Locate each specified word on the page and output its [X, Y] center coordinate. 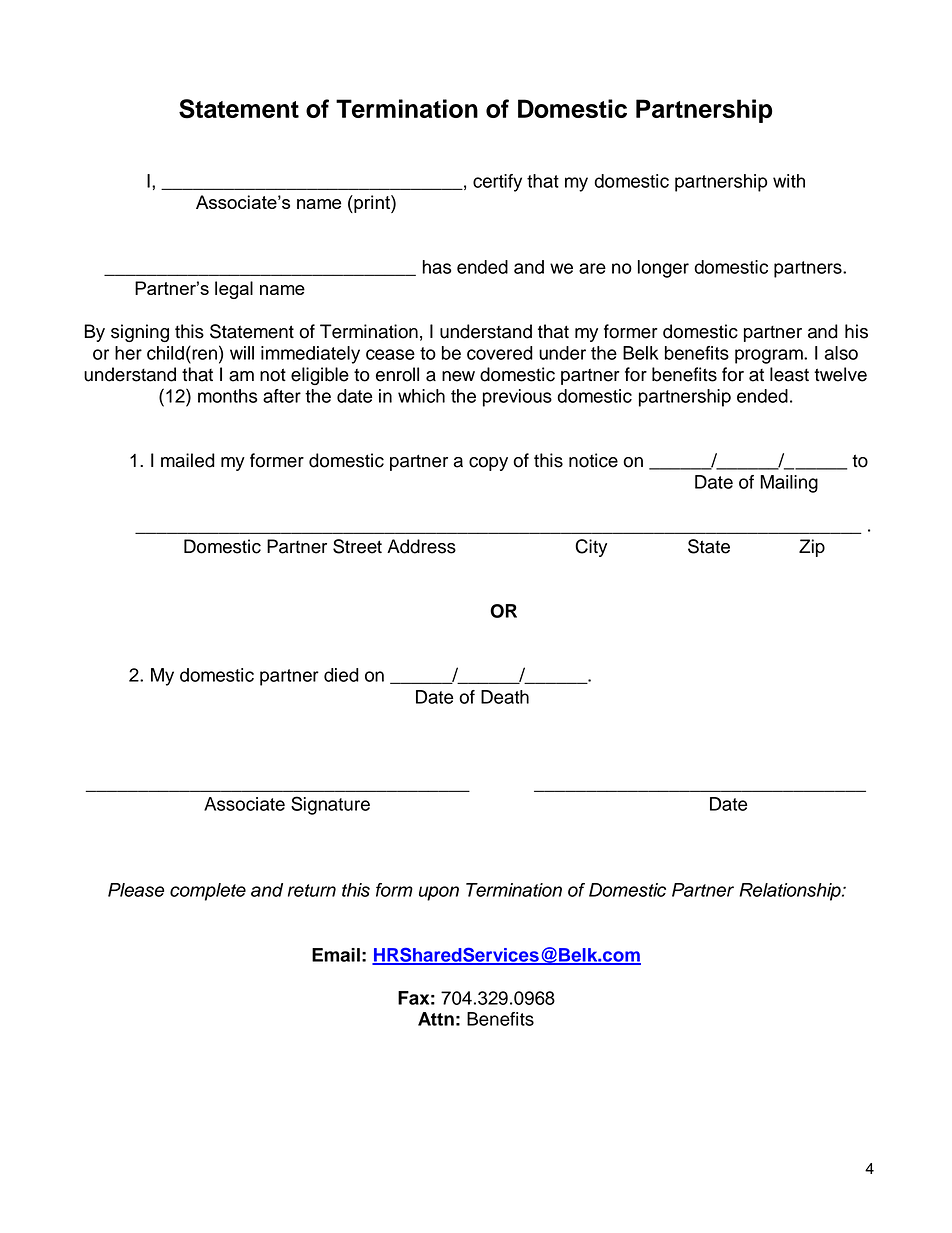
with [789, 181]
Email [336, 955]
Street [357, 546]
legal [234, 290]
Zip [812, 548]
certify [497, 183]
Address [421, 546]
